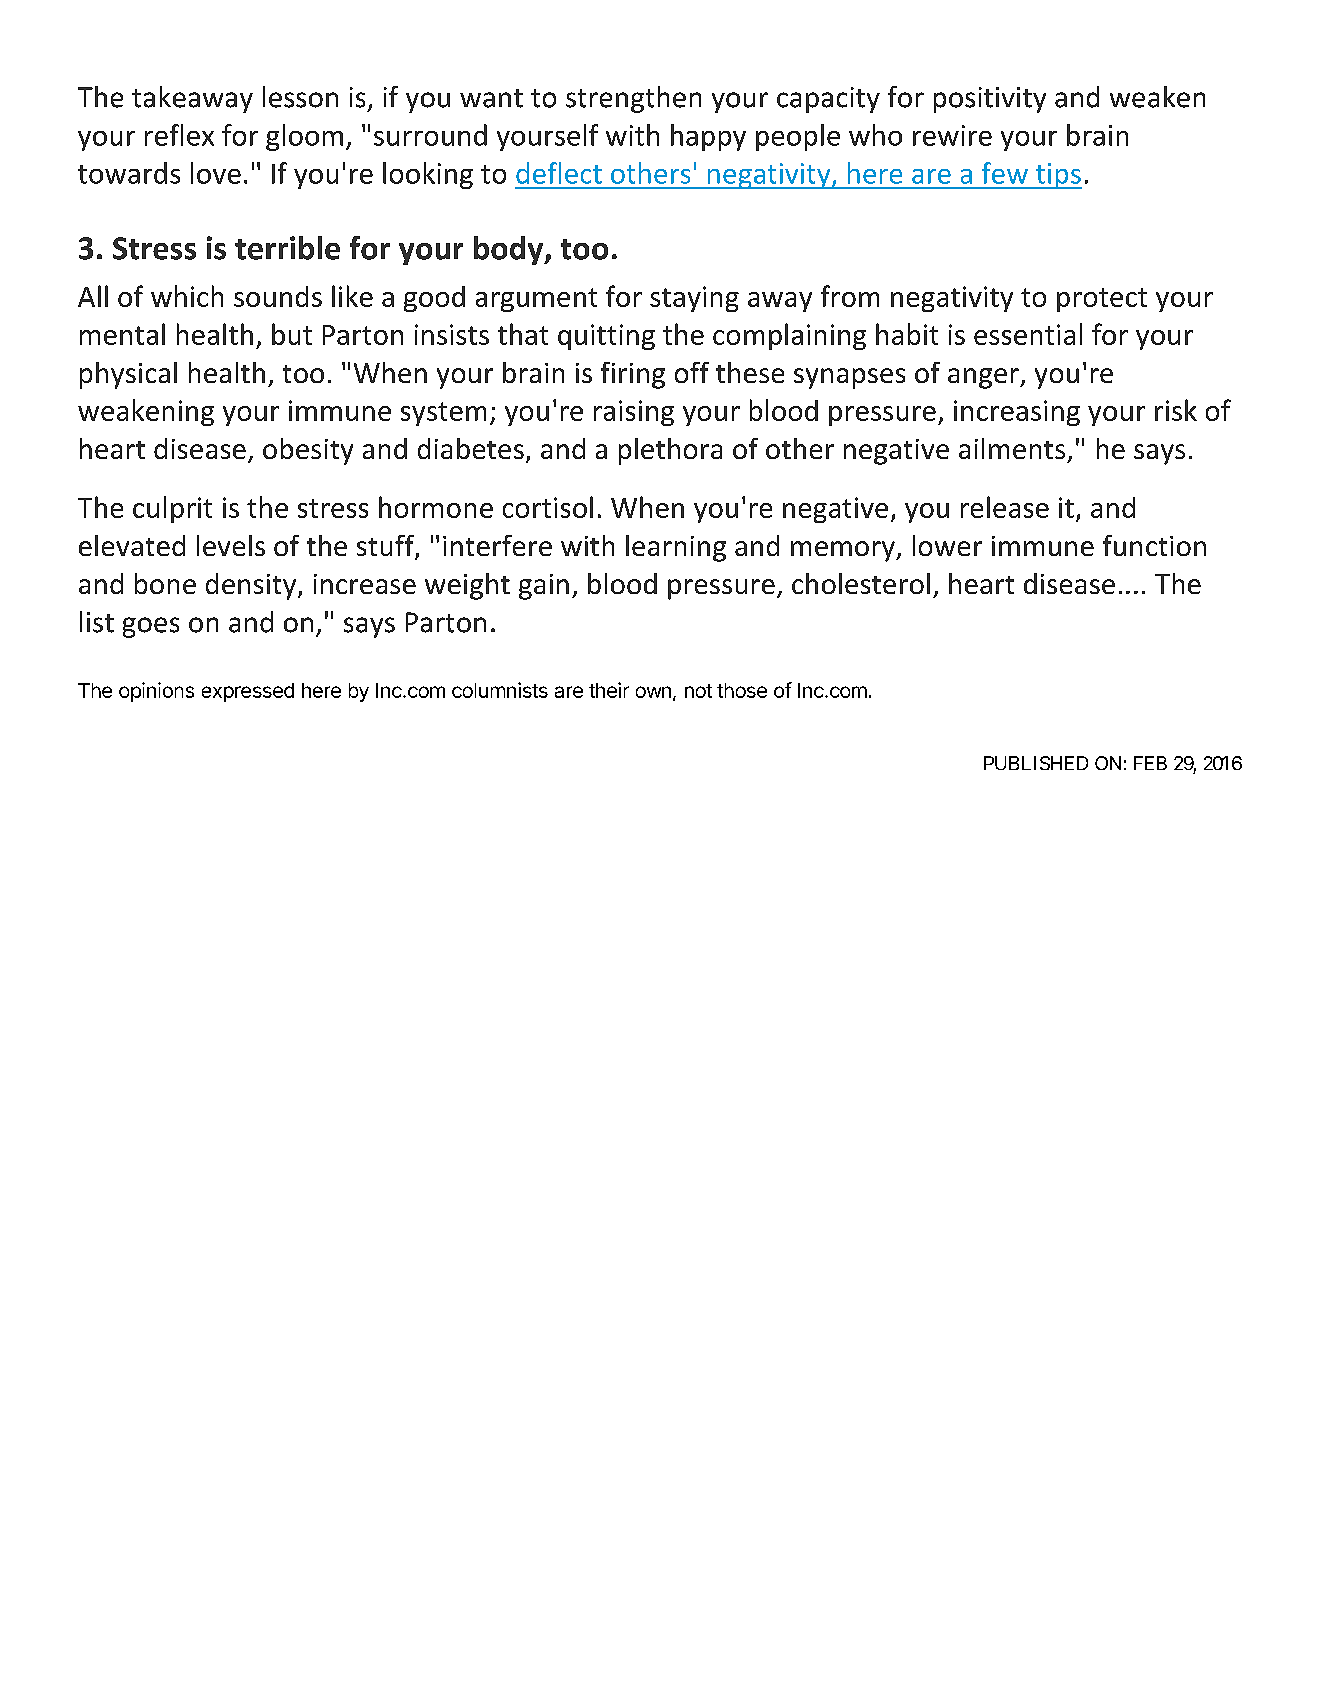 Image resolution: width=1318 pixels, height=1705 pixels. What do you see at coordinates (544, 587) in the screenshot?
I see `gain` at bounding box center [544, 587].
